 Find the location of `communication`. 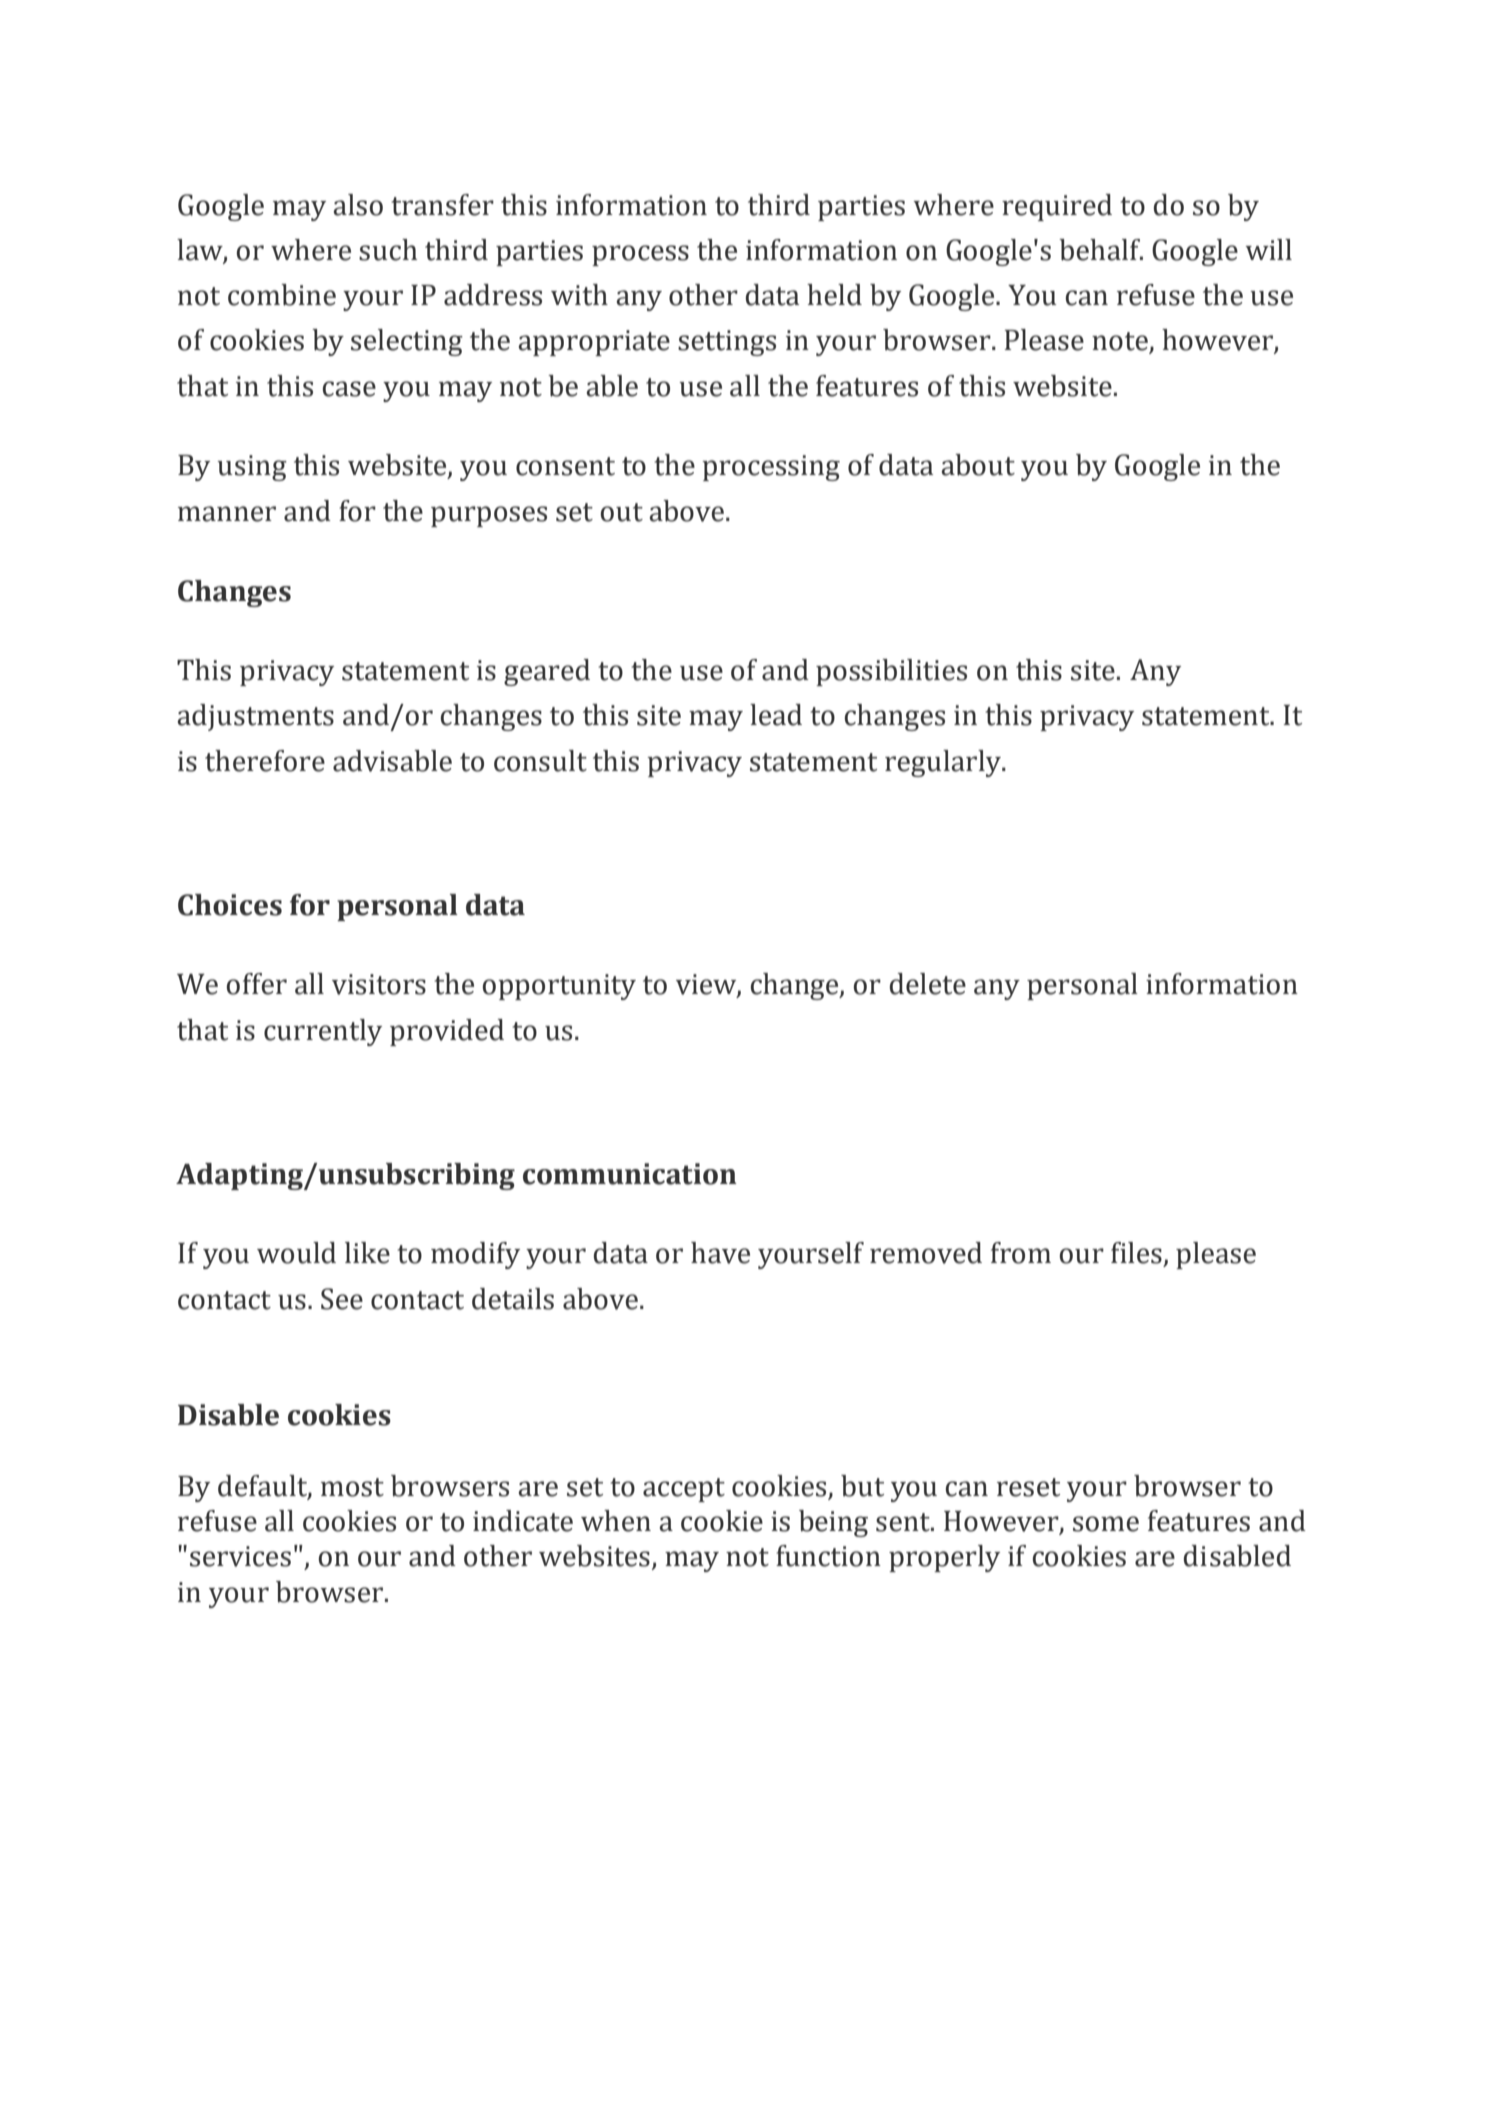

communication is located at coordinates (630, 1174).
